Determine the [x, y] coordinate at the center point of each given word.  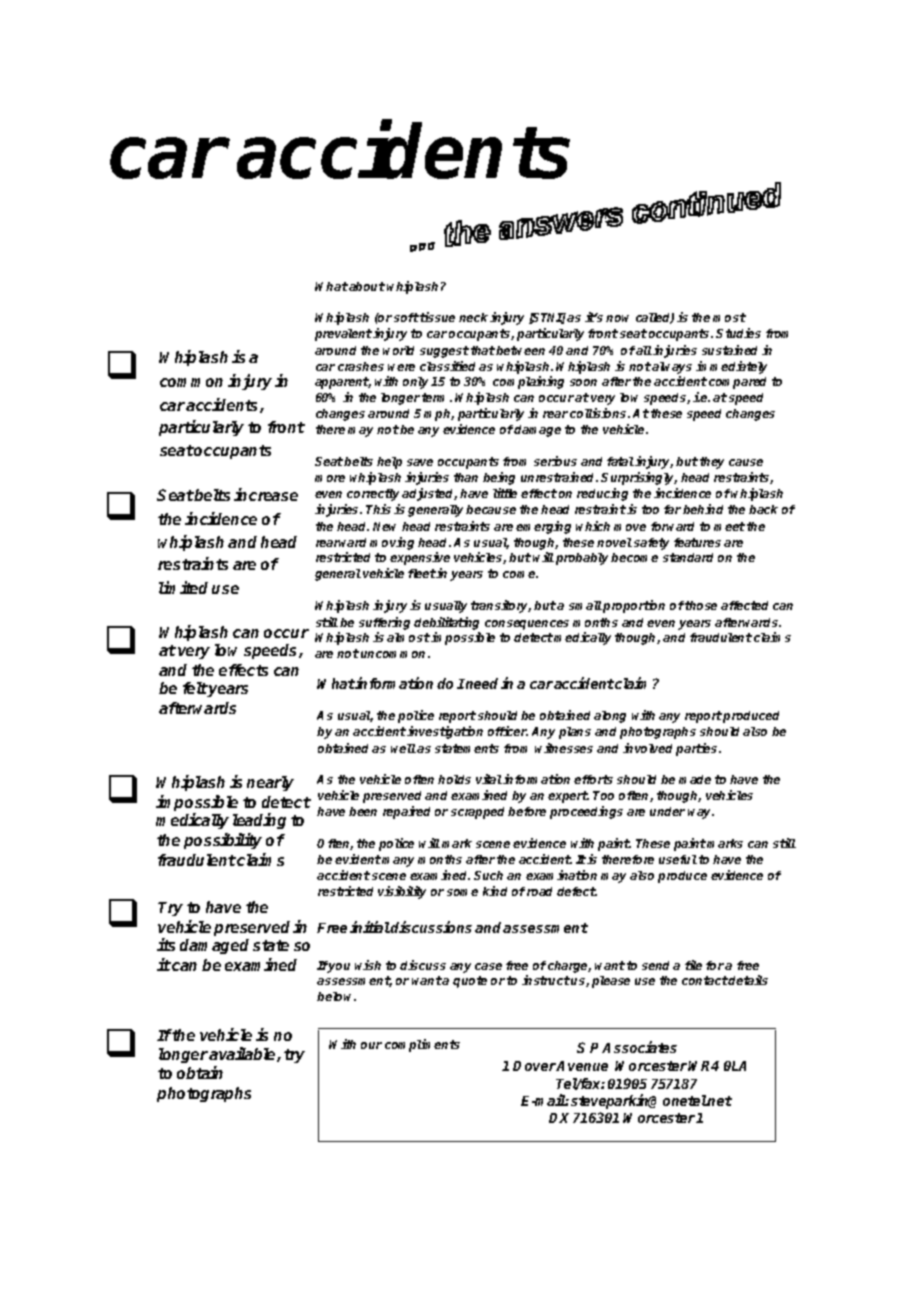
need [483, 683]
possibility [223, 841]
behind [703, 509]
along [610, 717]
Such [488, 875]
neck [475, 317]
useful [678, 859]
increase [266, 494]
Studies [738, 333]
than [466, 477]
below [336, 996]
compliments [422, 1045]
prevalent [343, 335]
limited [183, 587]
